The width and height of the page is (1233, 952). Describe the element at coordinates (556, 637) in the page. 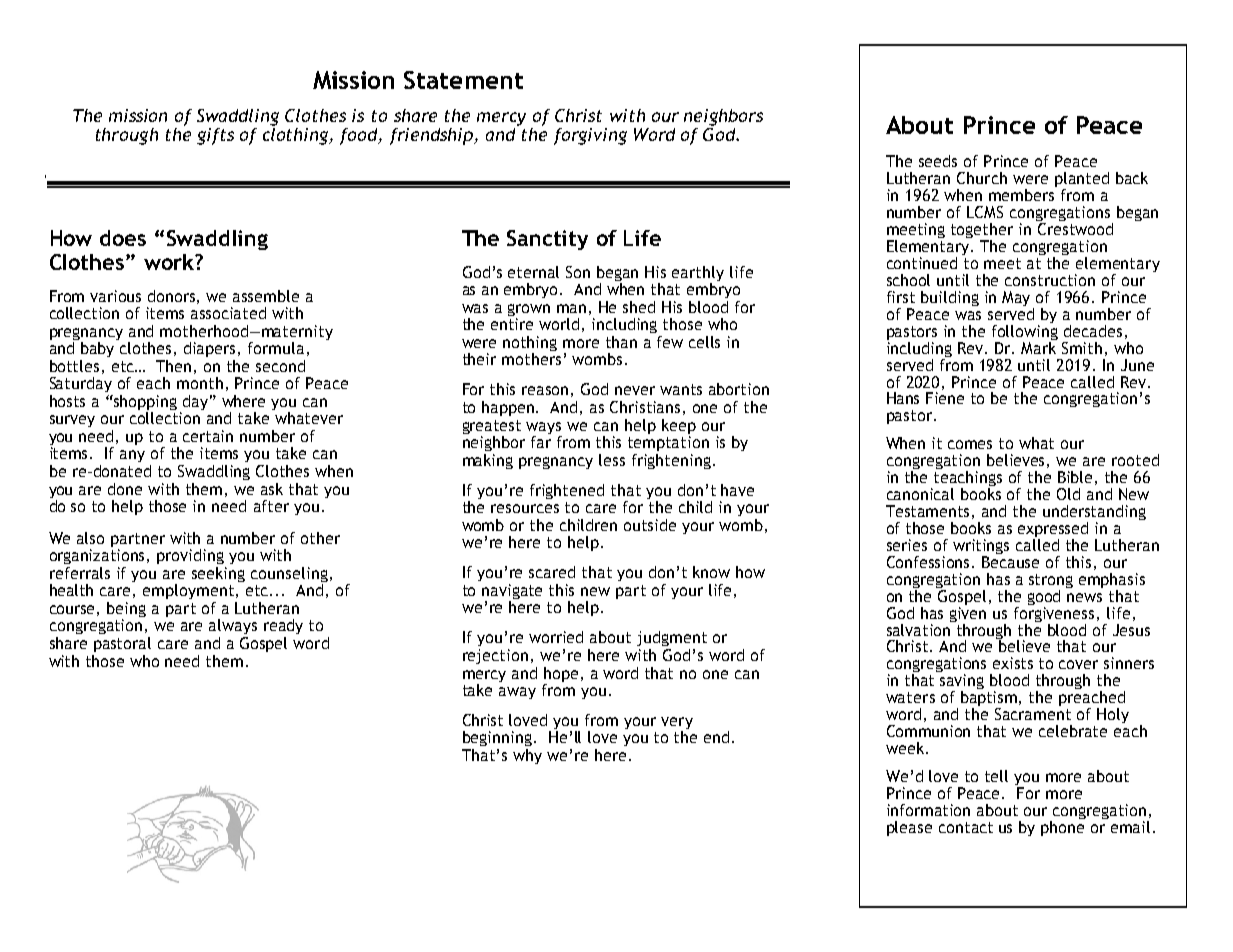

I see `worried` at that location.
